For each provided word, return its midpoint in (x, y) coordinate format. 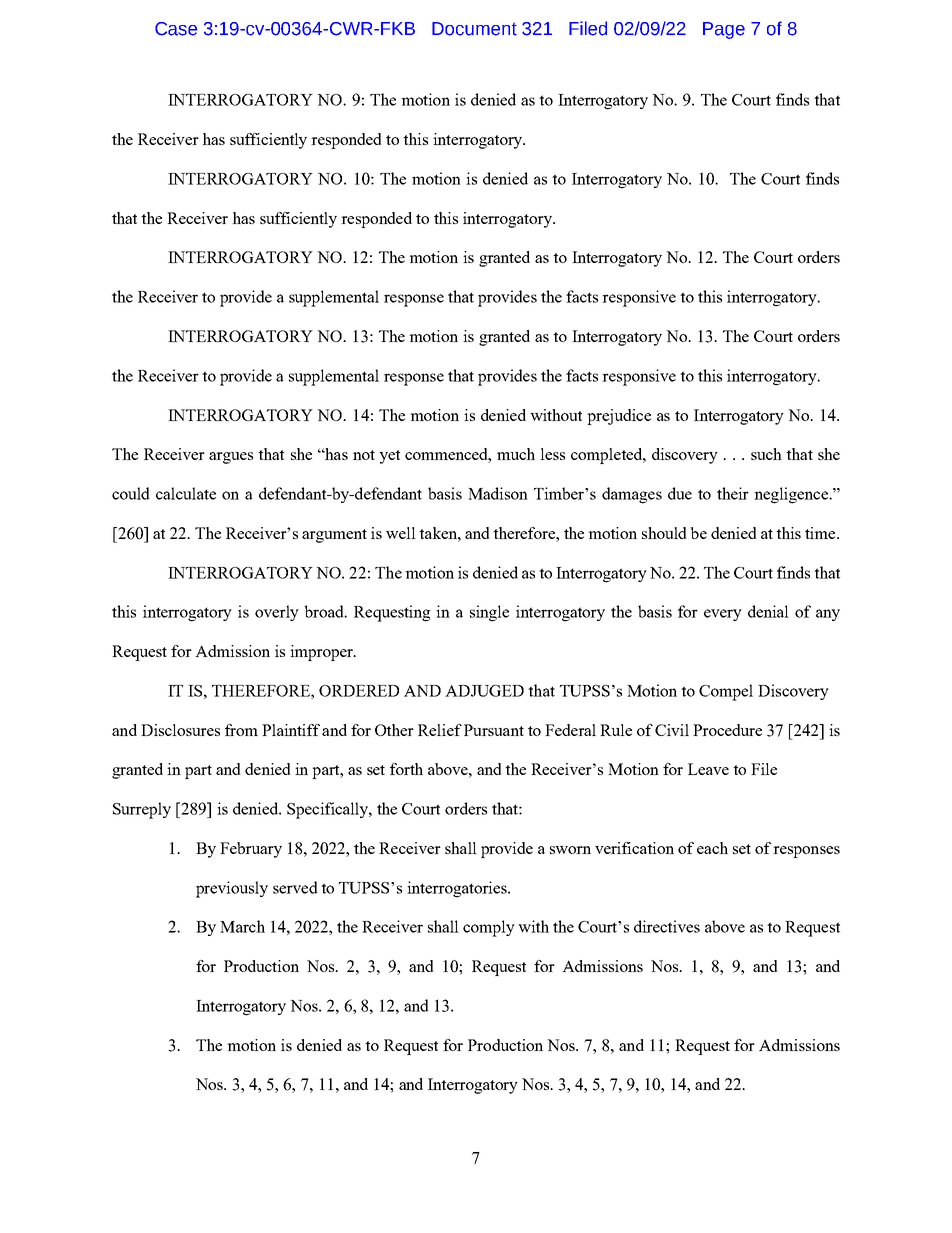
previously (232, 889)
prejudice (619, 417)
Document (474, 29)
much (516, 454)
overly (277, 613)
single (489, 613)
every (723, 615)
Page (724, 30)
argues (231, 458)
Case (176, 29)
